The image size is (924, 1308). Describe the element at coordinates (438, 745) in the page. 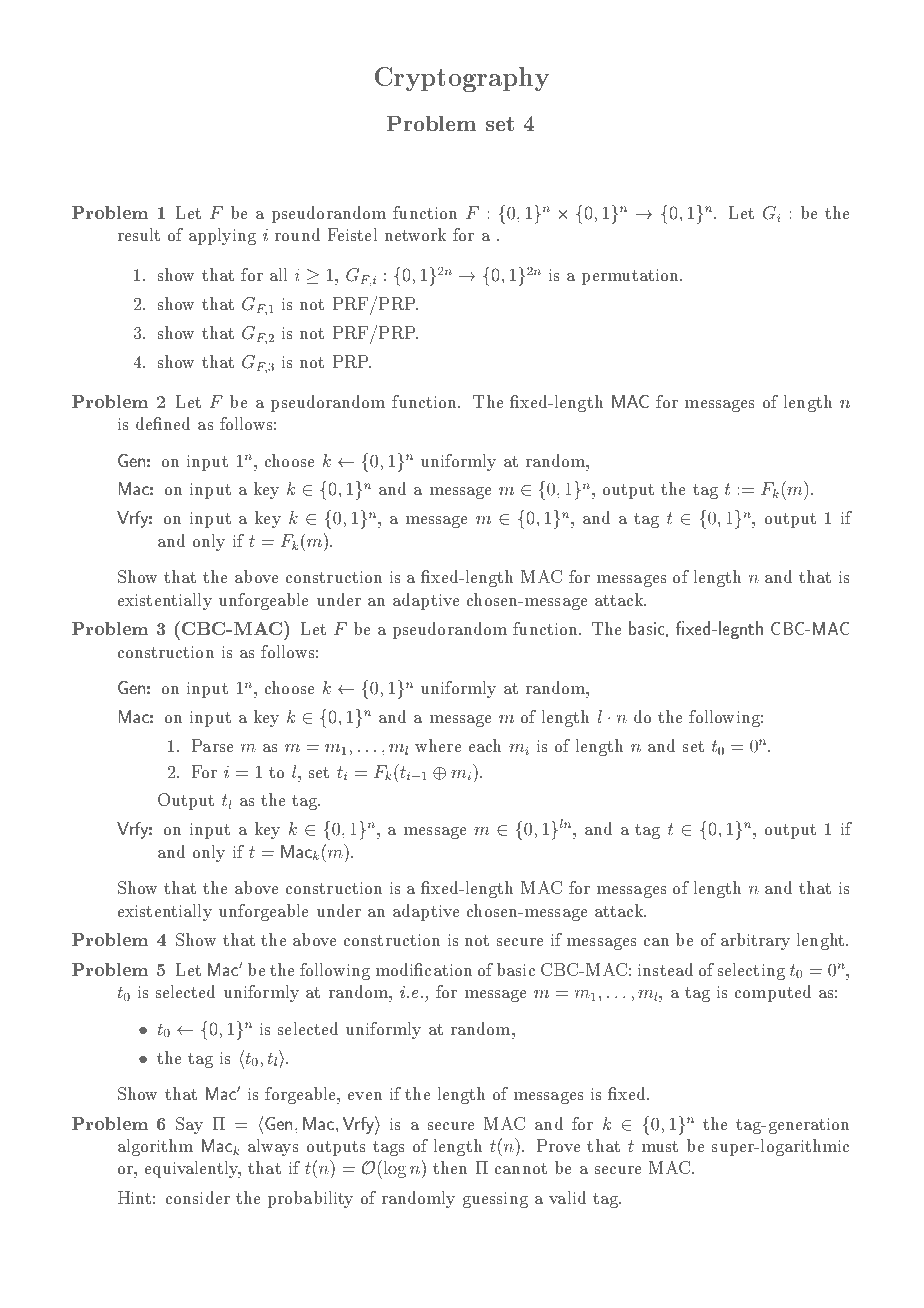

I see `where` at that location.
